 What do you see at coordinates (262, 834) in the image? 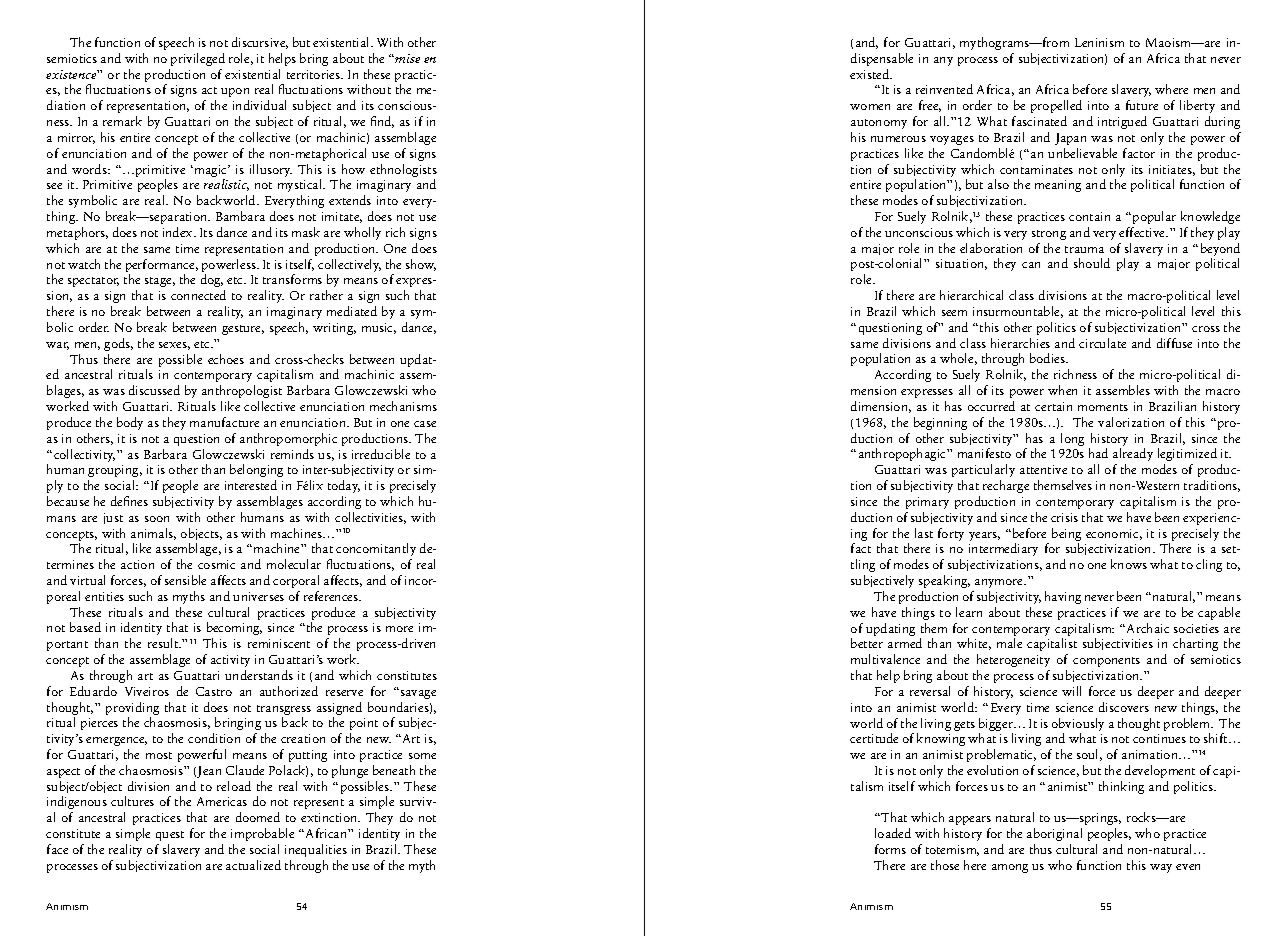
I see `improbable` at bounding box center [262, 834].
